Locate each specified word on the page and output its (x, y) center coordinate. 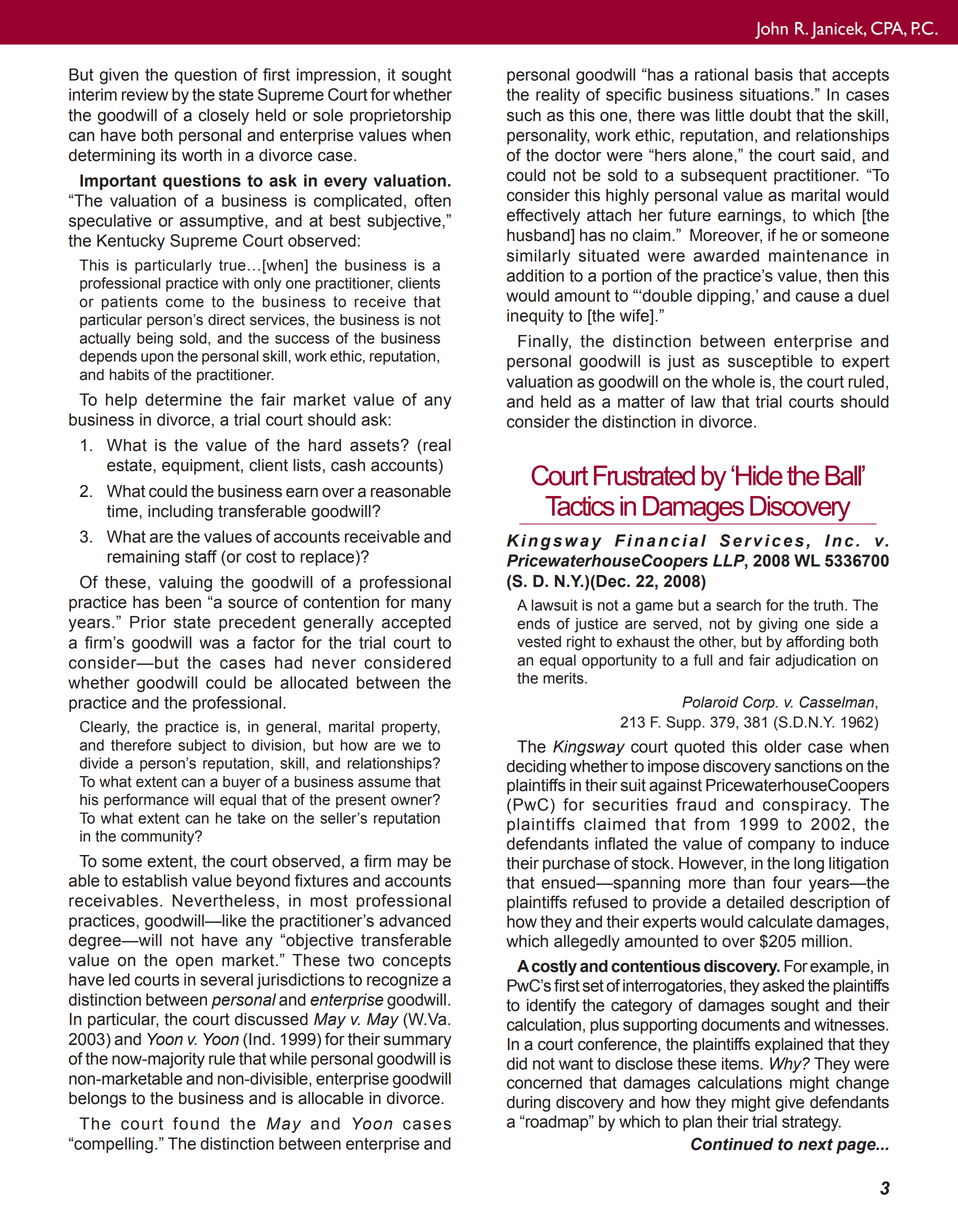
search (738, 605)
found (196, 1123)
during (528, 1104)
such (524, 115)
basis (774, 74)
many (431, 605)
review (145, 94)
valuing (185, 584)
